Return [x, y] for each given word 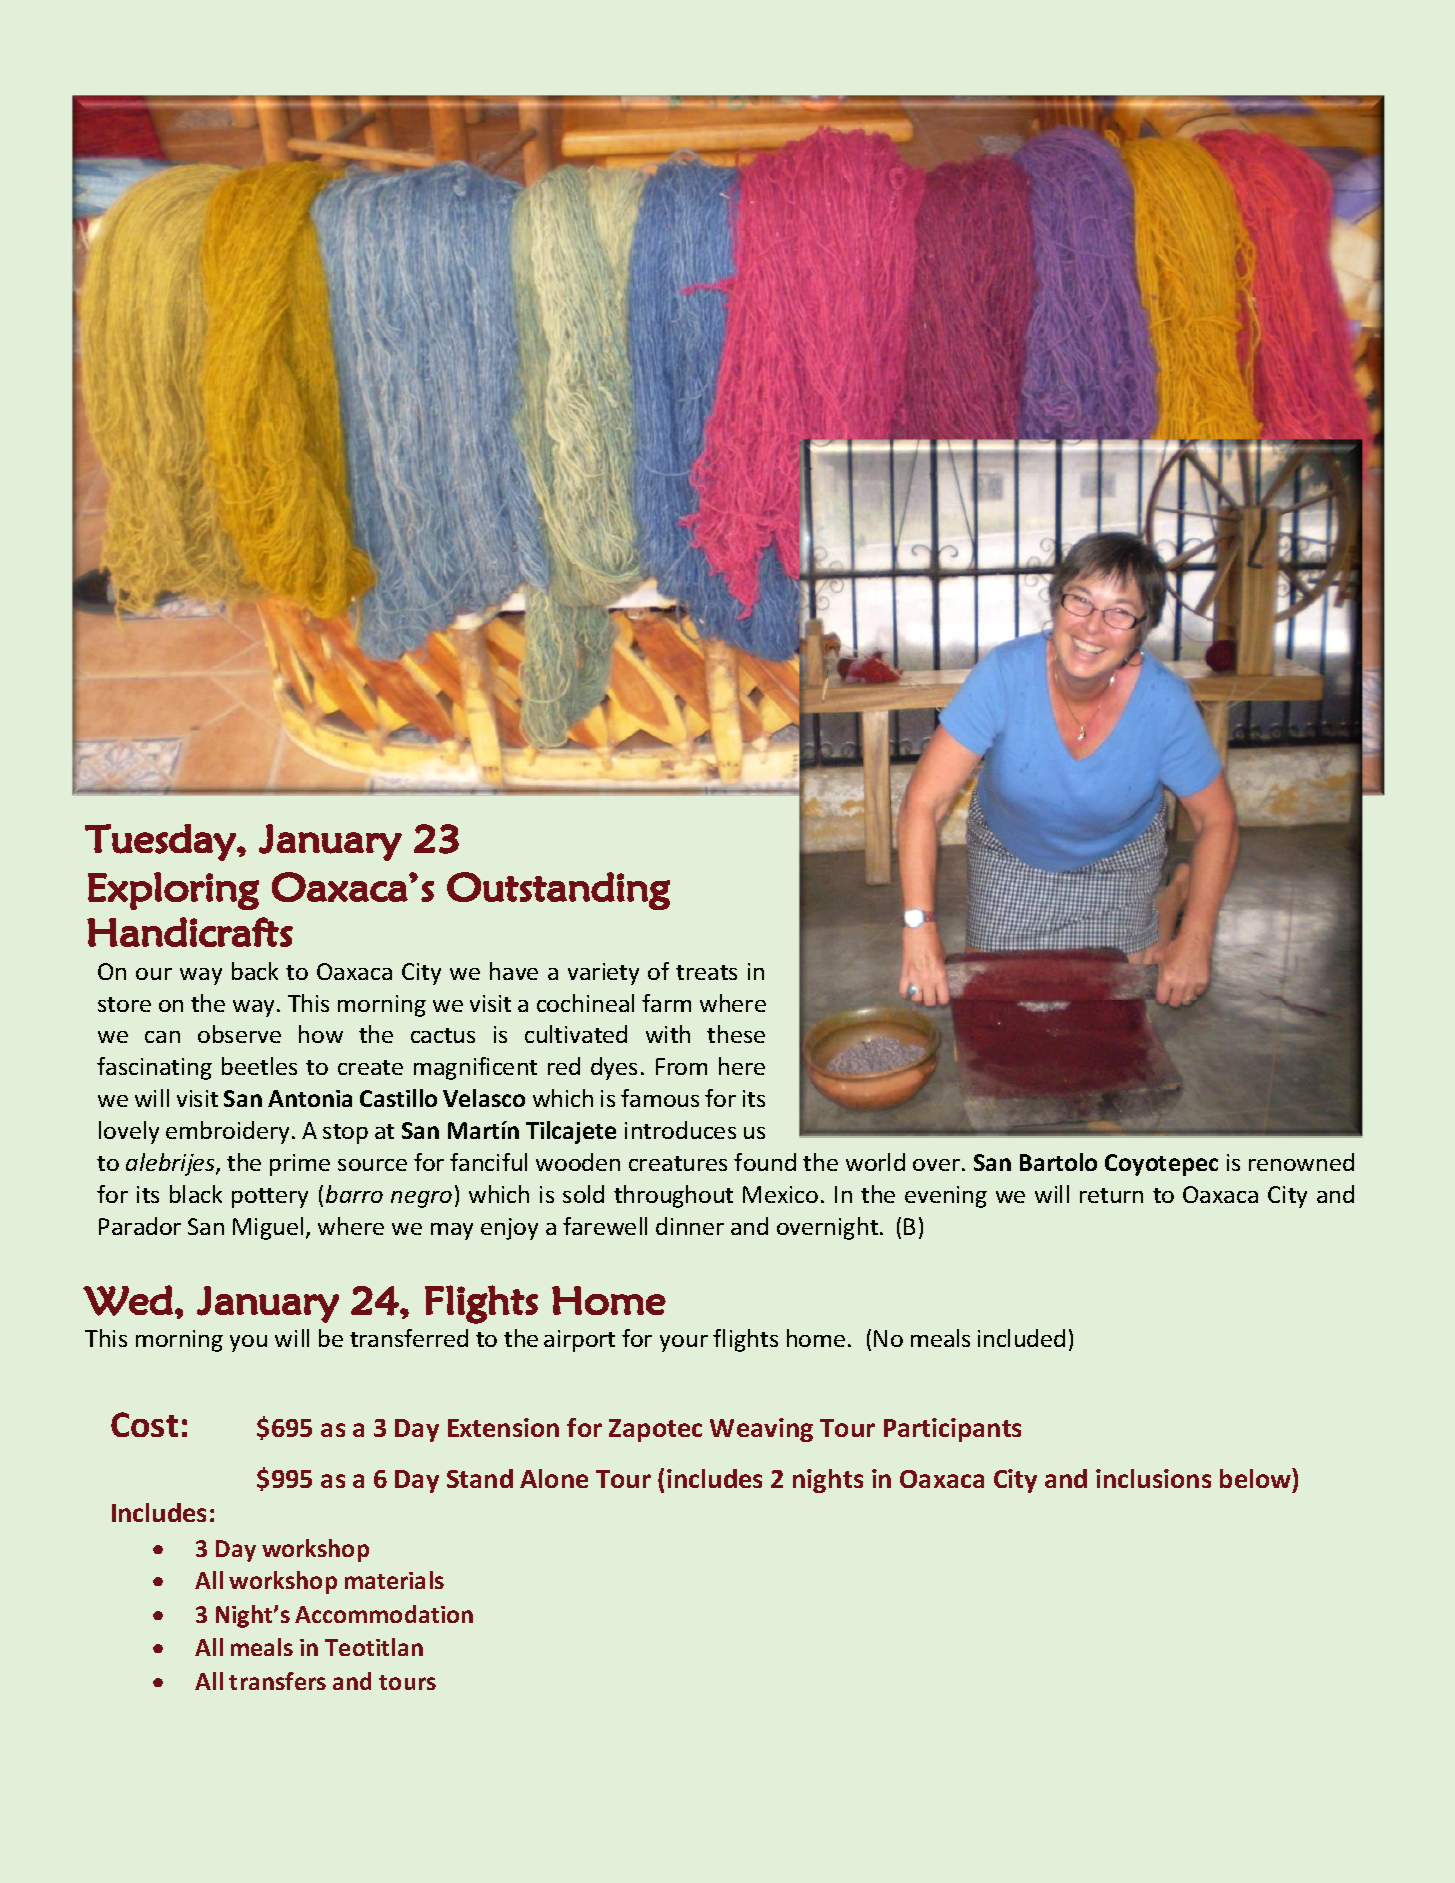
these [736, 1034]
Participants [952, 1430]
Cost [144, 1424]
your [684, 1343]
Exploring [173, 891]
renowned [1301, 1162]
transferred [409, 1338]
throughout [673, 1196]
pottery [270, 1198]
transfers [277, 1681]
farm [666, 1003]
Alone [554, 1478]
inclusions [1153, 1478]
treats [706, 972]
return [1111, 1195]
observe [239, 1034]
